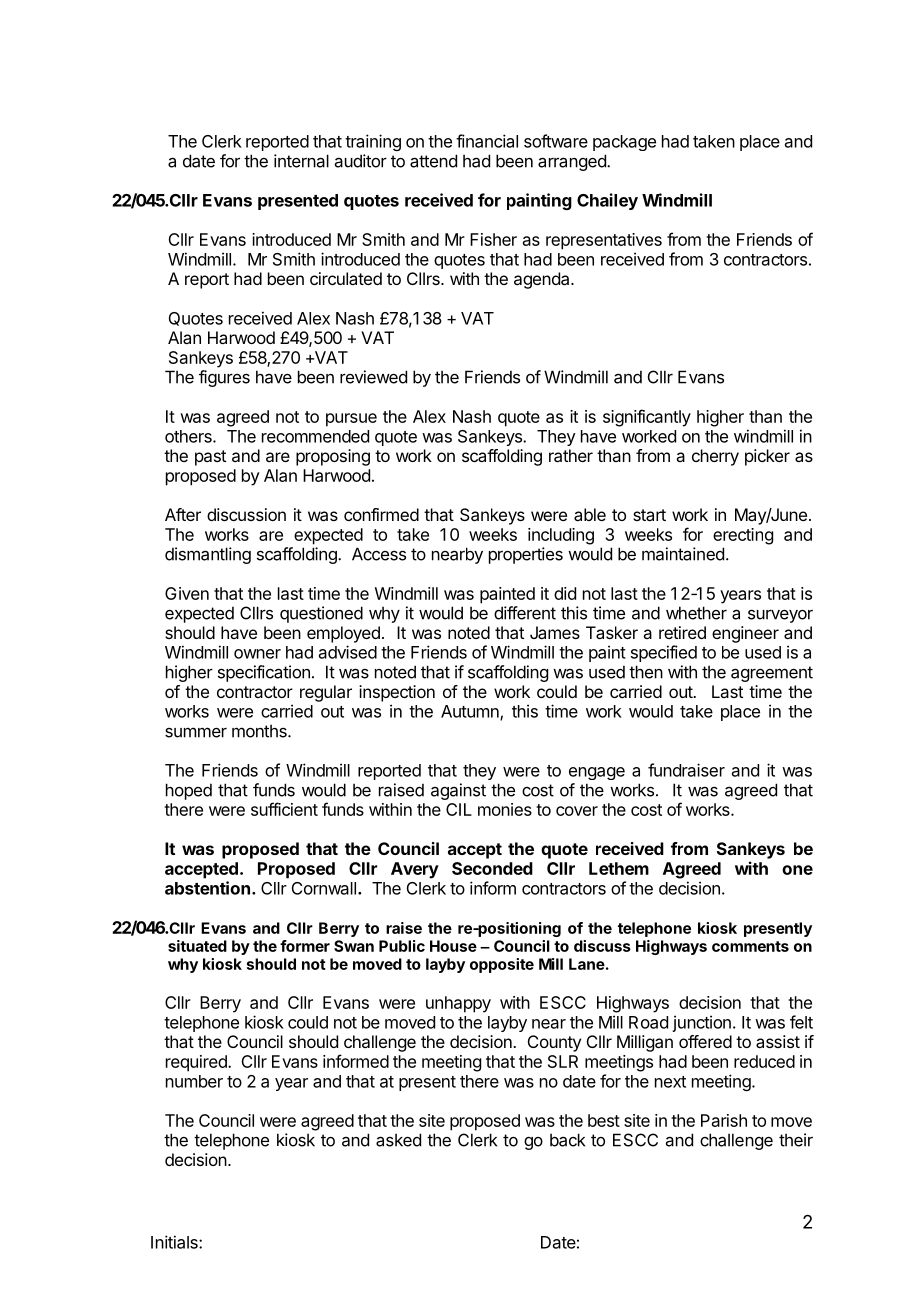 The height and width of the page is (1308, 924). What do you see at coordinates (567, 1140) in the page?
I see `back` at bounding box center [567, 1140].
